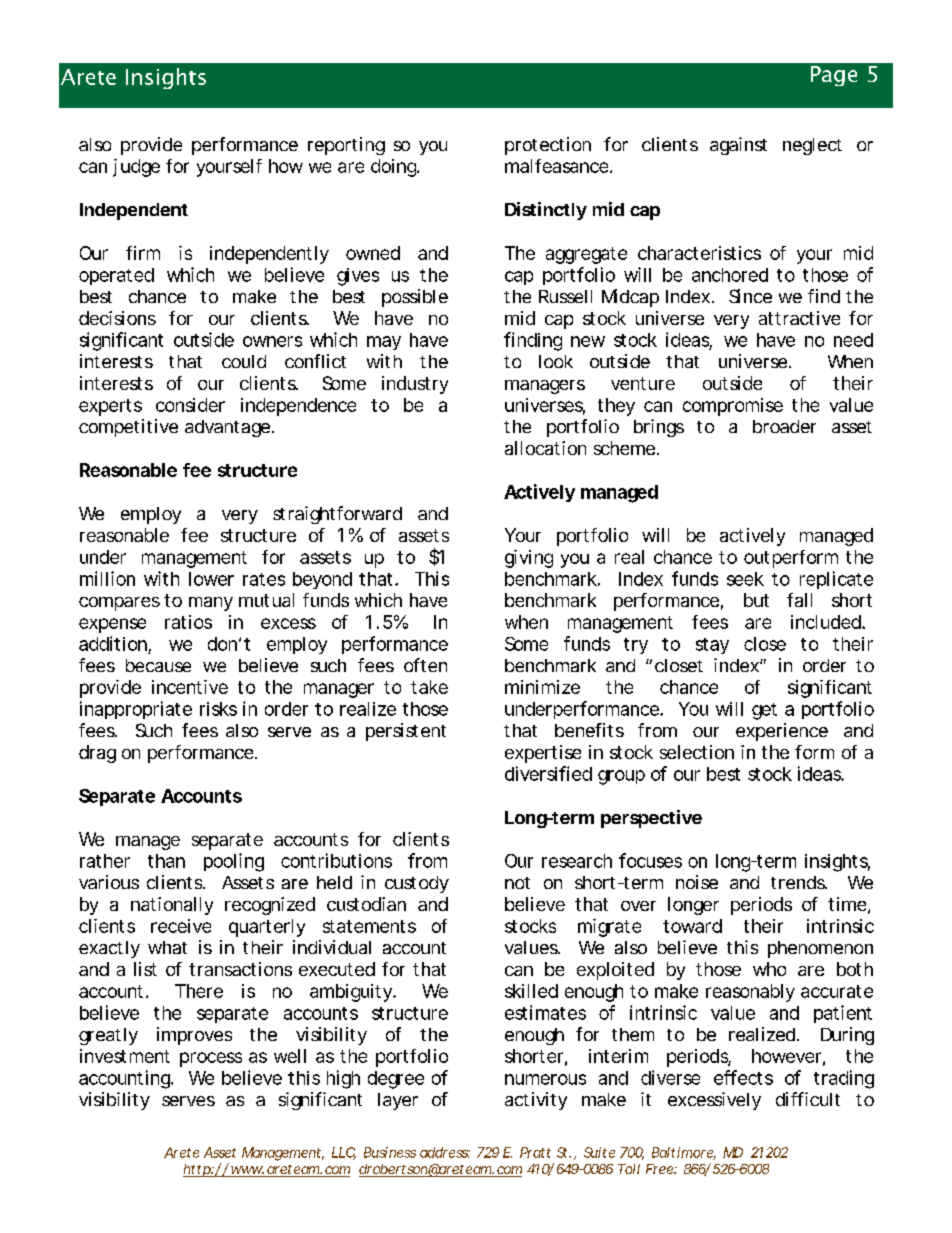 Image resolution: width=952 pixels, height=1233 pixels. What do you see at coordinates (799, 600) in the screenshot?
I see `fall` at bounding box center [799, 600].
